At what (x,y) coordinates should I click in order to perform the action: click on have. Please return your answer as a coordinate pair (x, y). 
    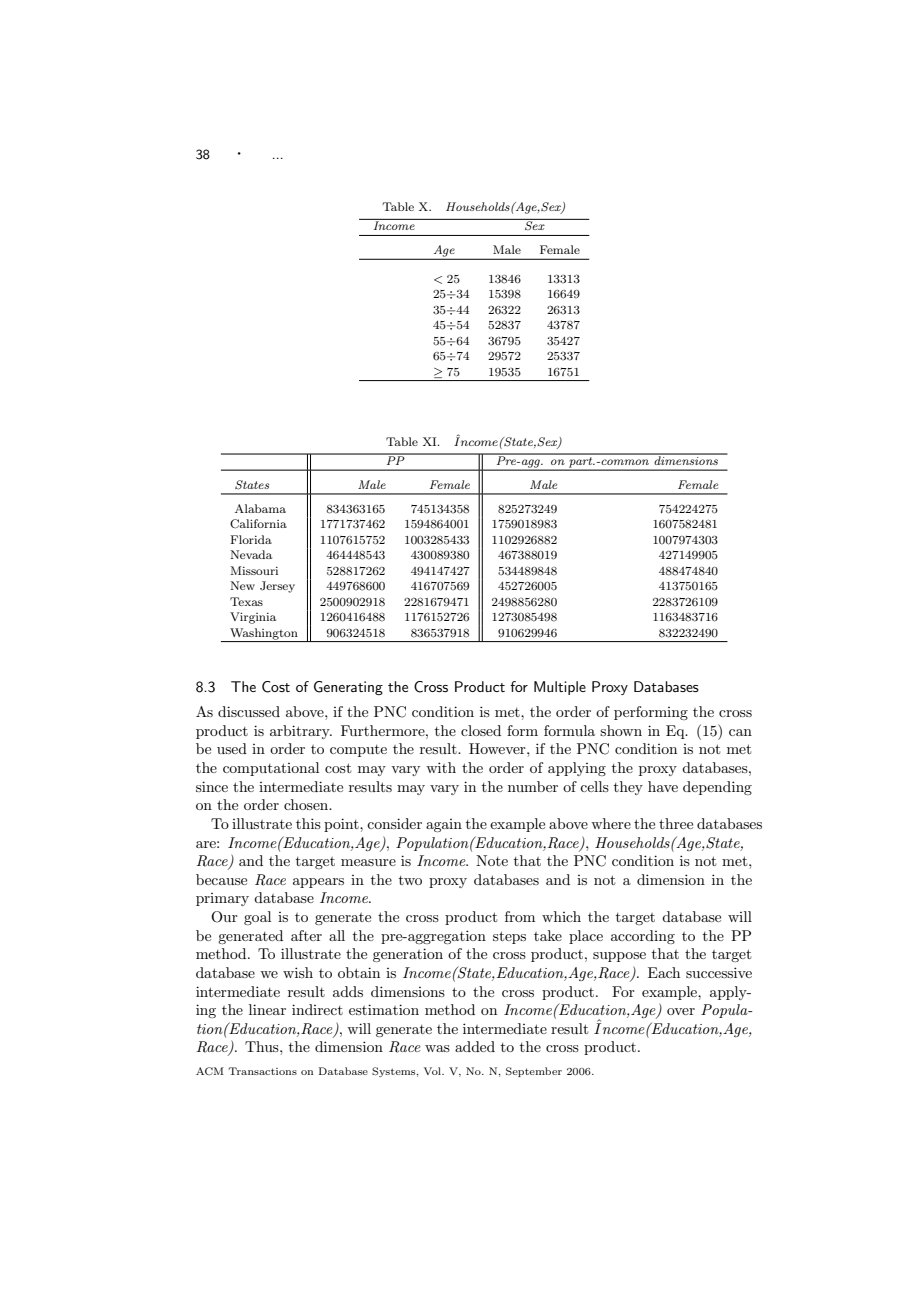
    Looking at the image, I should click on (663, 786).
